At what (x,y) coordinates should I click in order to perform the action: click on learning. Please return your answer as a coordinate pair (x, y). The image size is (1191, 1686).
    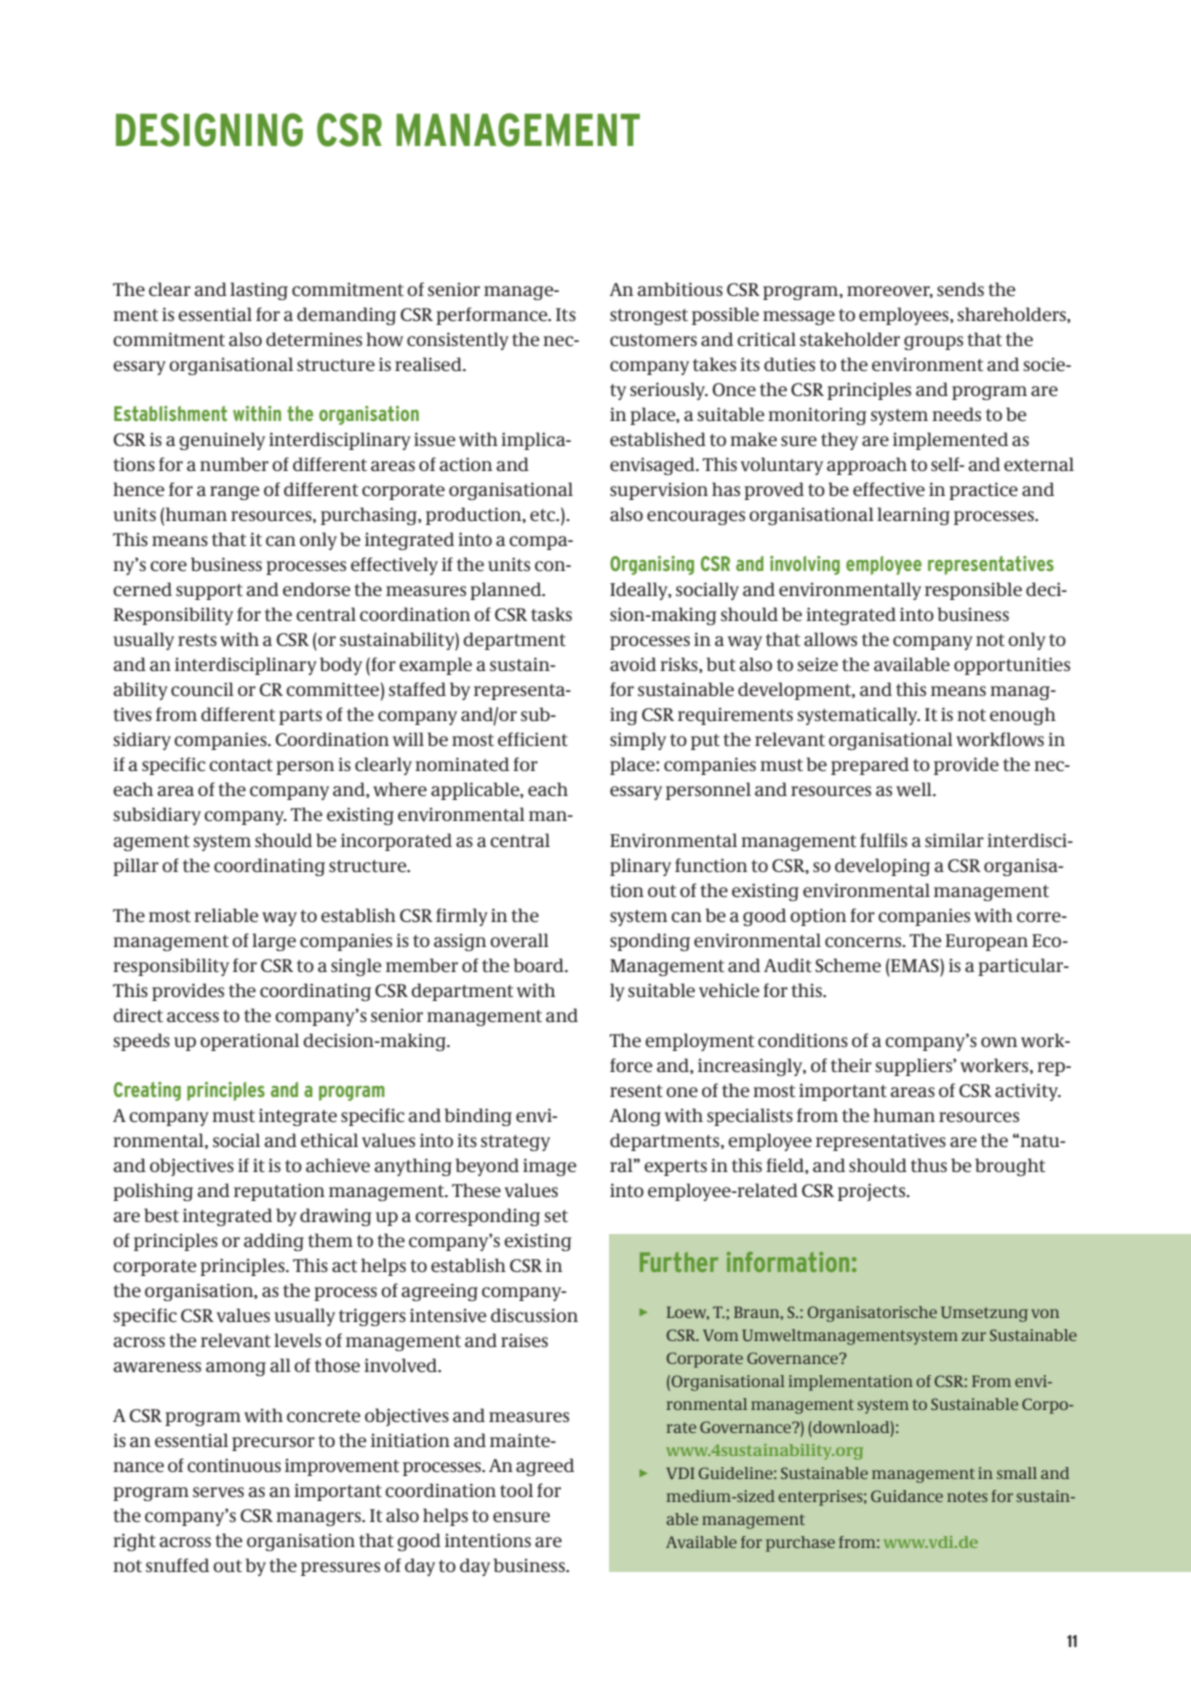
    Looking at the image, I should click on (913, 516).
